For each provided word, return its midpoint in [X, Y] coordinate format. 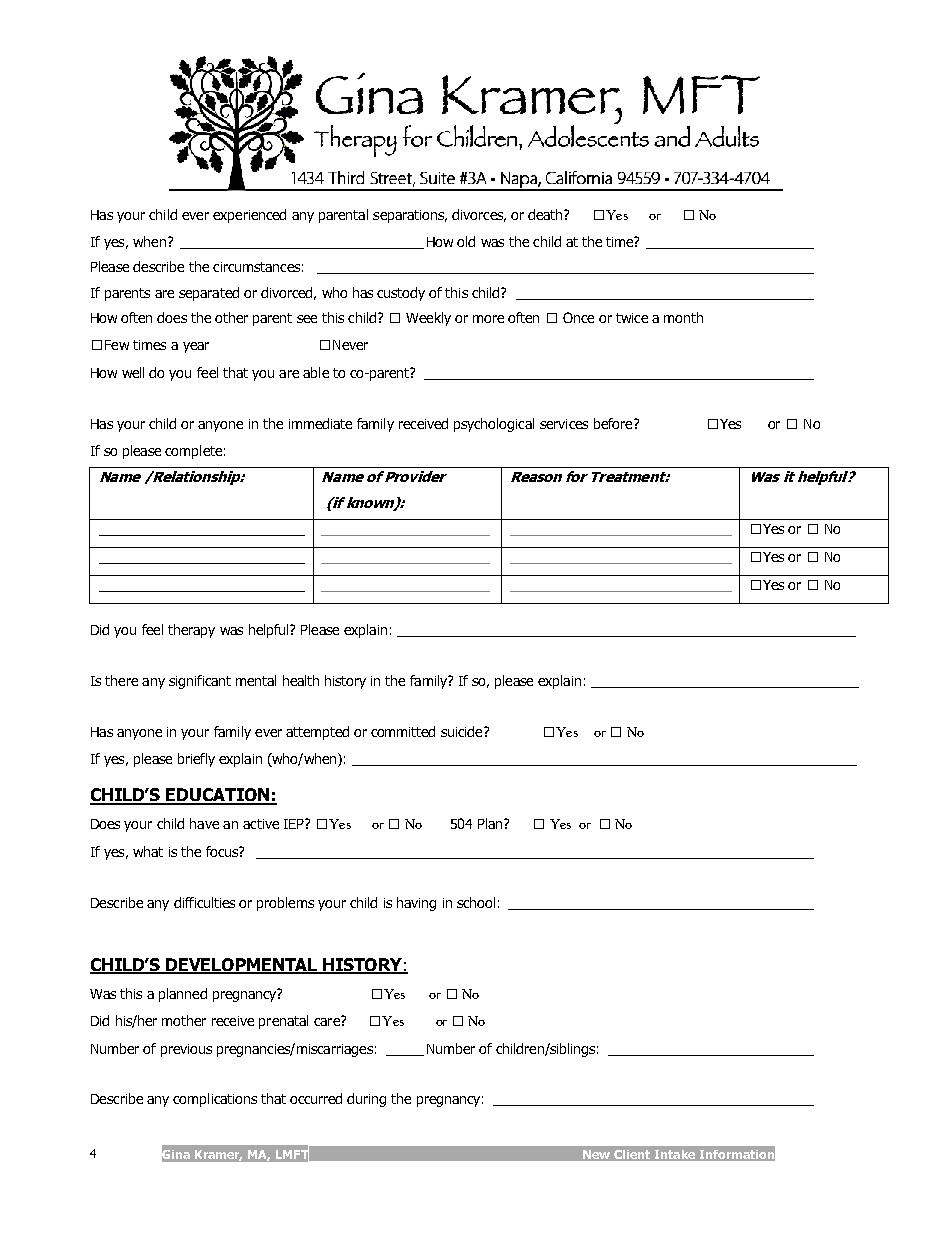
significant [200, 682]
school [476, 902]
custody [401, 294]
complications [215, 1100]
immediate [320, 423]
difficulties [204, 902]
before [614, 423]
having [416, 904]
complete [193, 452]
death [546, 214]
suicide [463, 731]
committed [403, 731]
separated [209, 294]
